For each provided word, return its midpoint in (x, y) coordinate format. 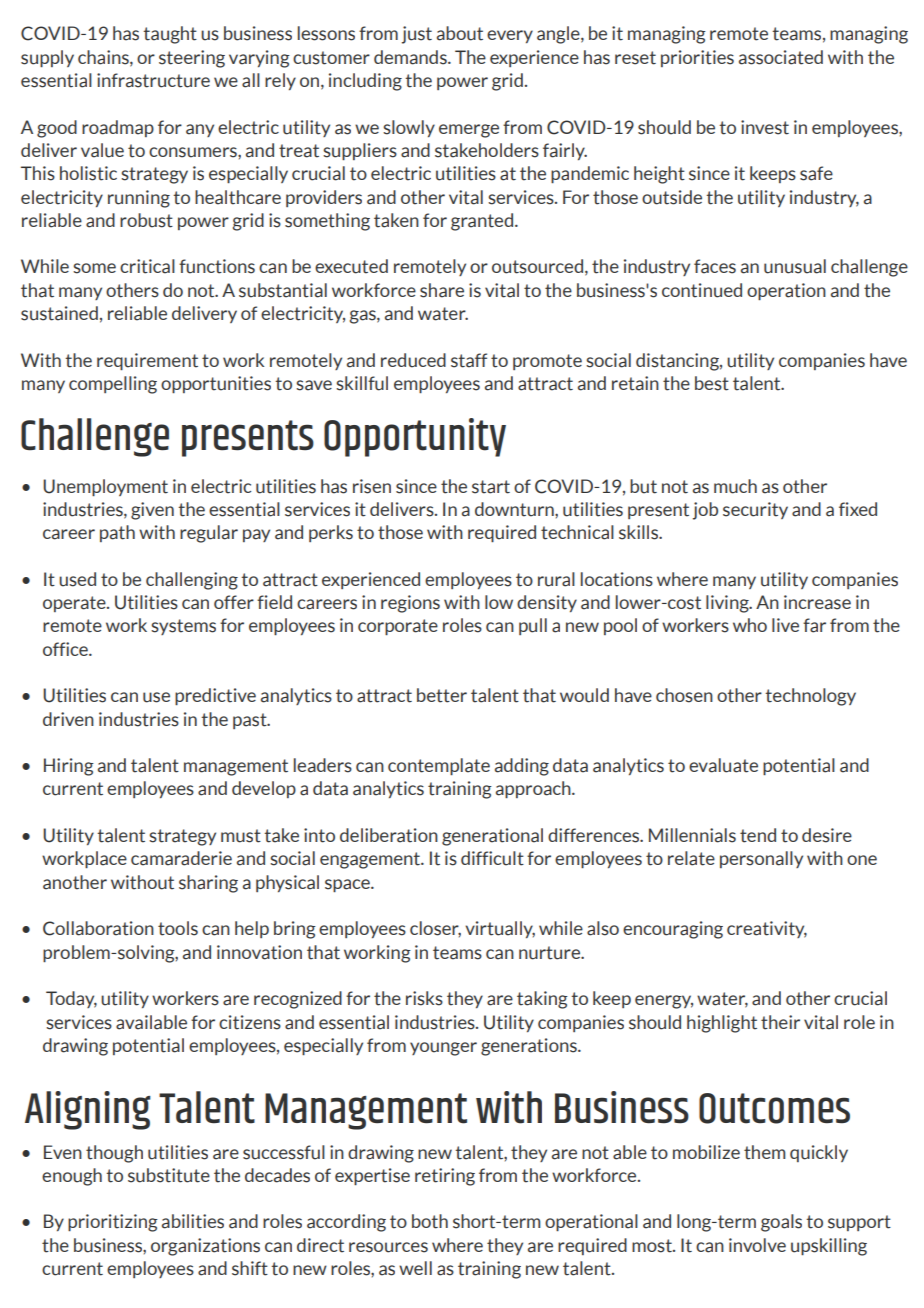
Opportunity (415, 437)
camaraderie (181, 858)
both (430, 1221)
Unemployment (105, 487)
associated (781, 57)
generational (492, 837)
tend (758, 835)
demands (411, 57)
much (735, 486)
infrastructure (153, 80)
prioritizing (113, 1223)
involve (757, 1245)
